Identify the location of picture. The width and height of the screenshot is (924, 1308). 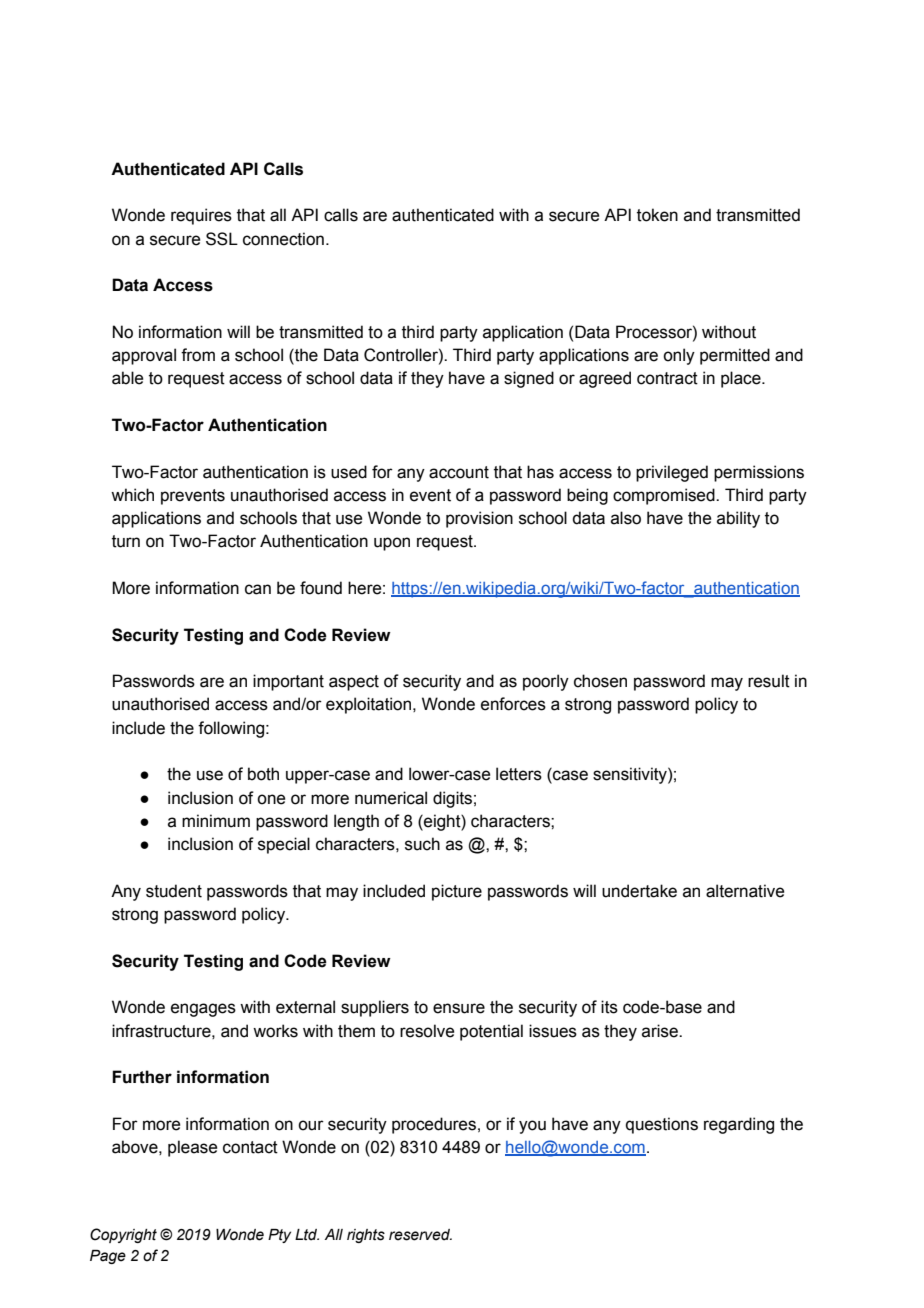
(457, 892).
